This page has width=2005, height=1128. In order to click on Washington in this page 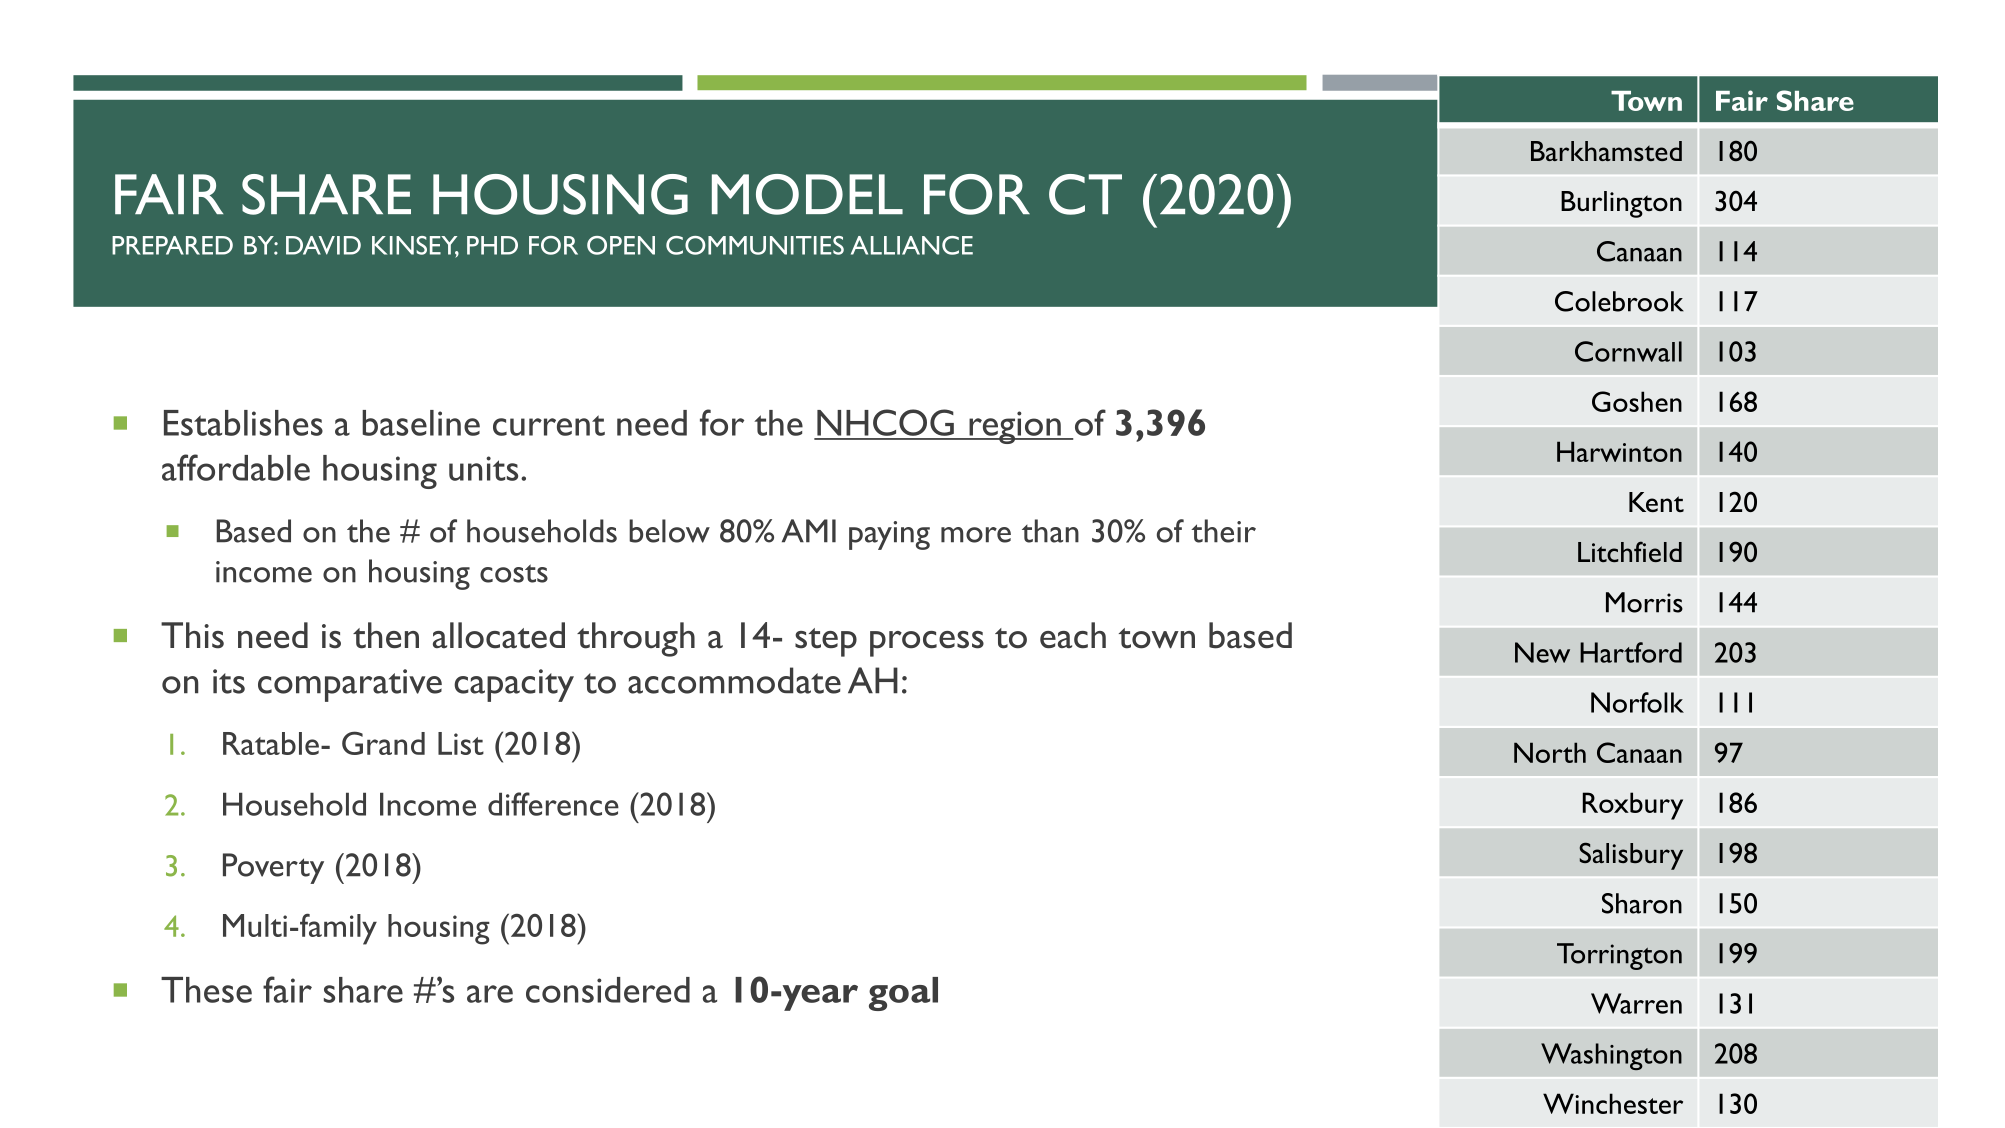, I will do `click(1611, 1056)`.
